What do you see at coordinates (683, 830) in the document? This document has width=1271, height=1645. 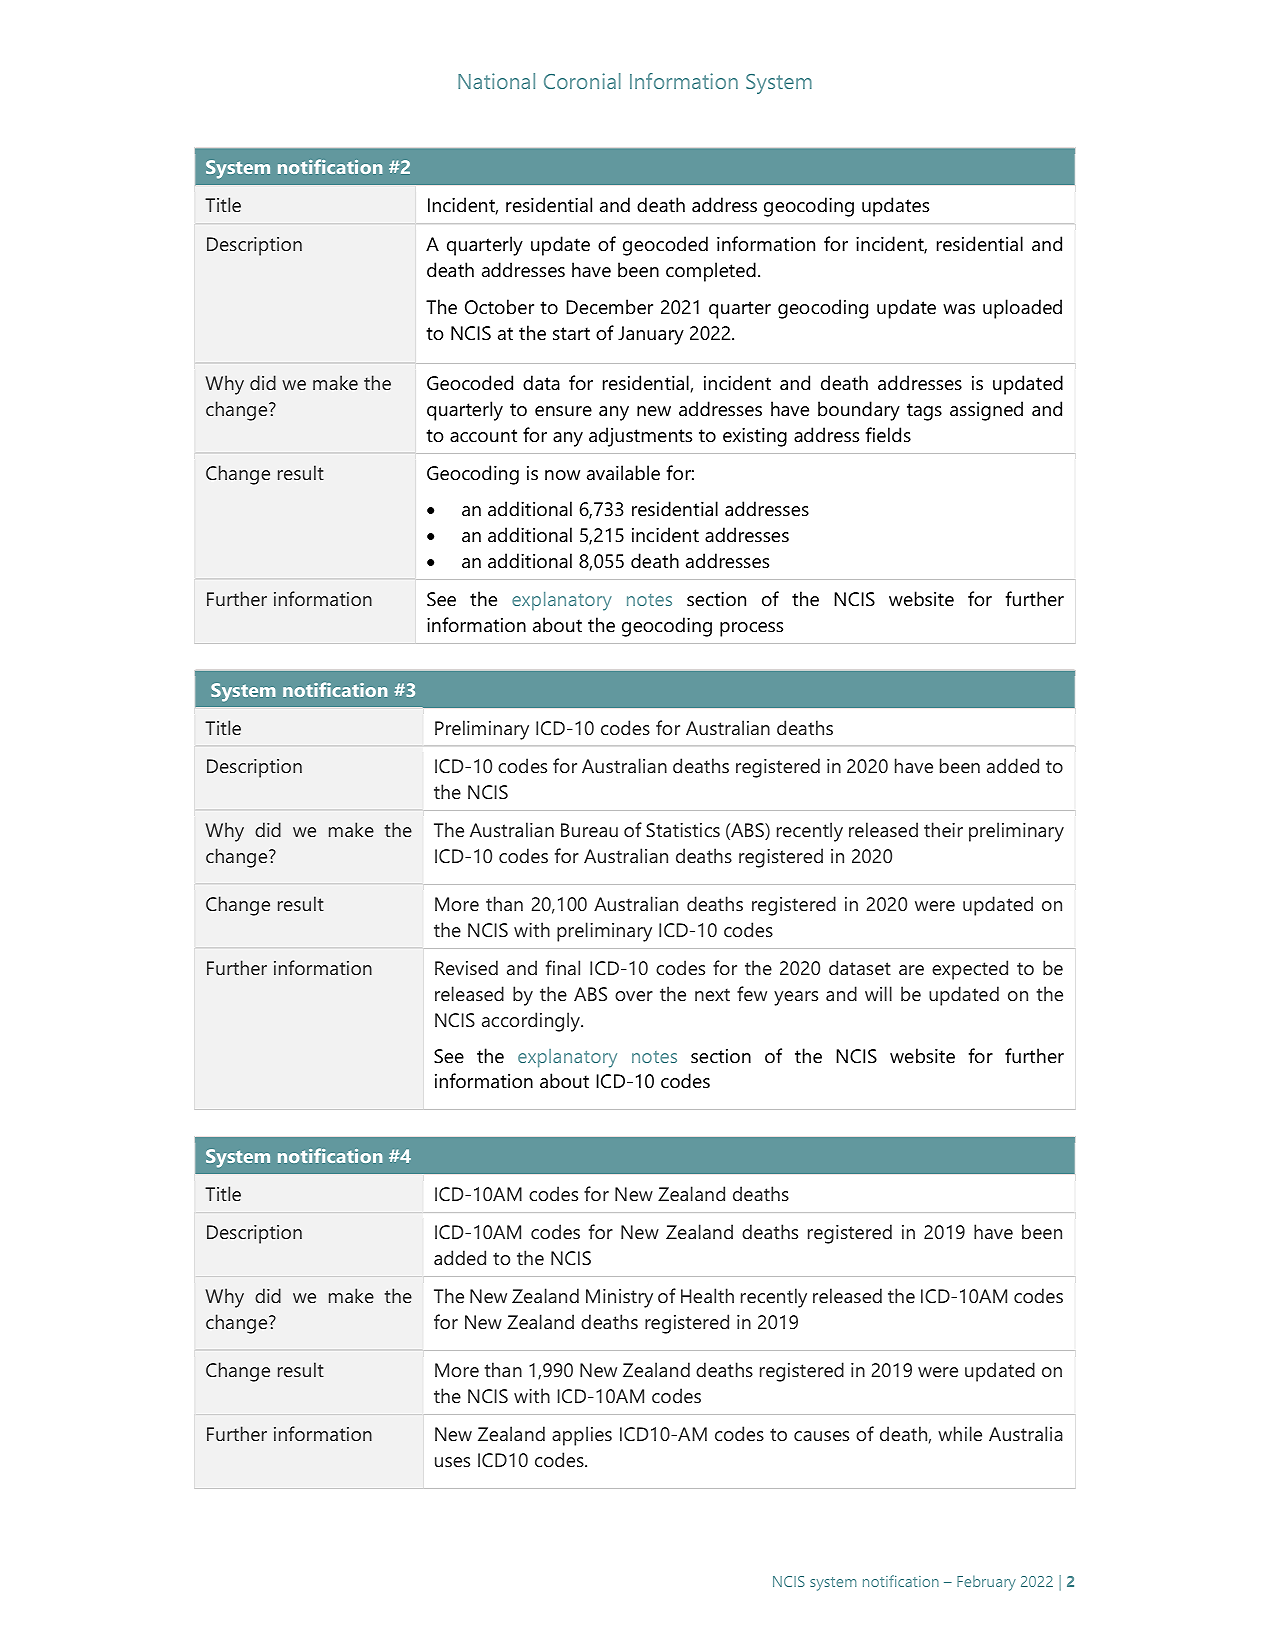 I see `Statistics` at bounding box center [683, 830].
